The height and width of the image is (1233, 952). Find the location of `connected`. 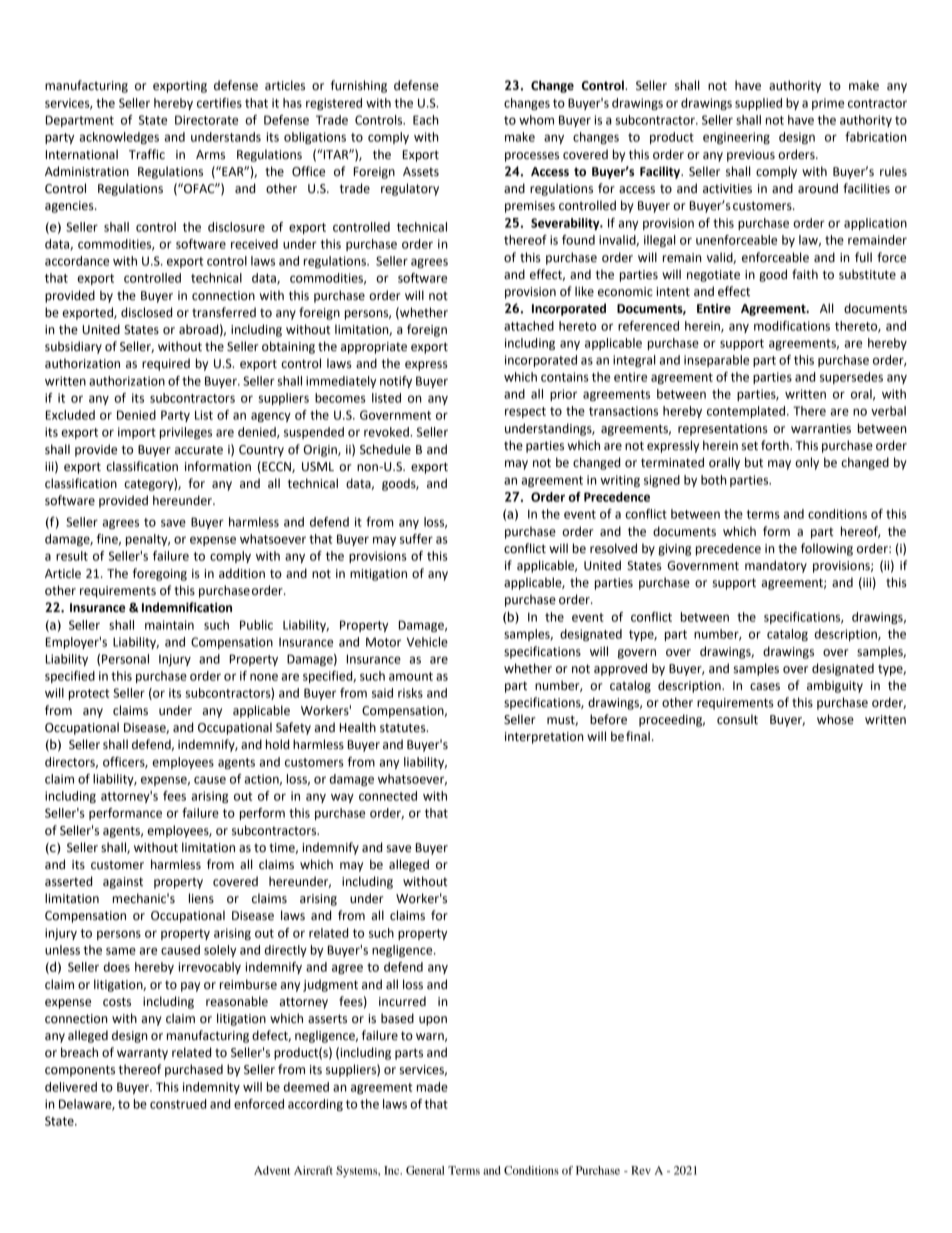

connected is located at coordinates (388, 796).
